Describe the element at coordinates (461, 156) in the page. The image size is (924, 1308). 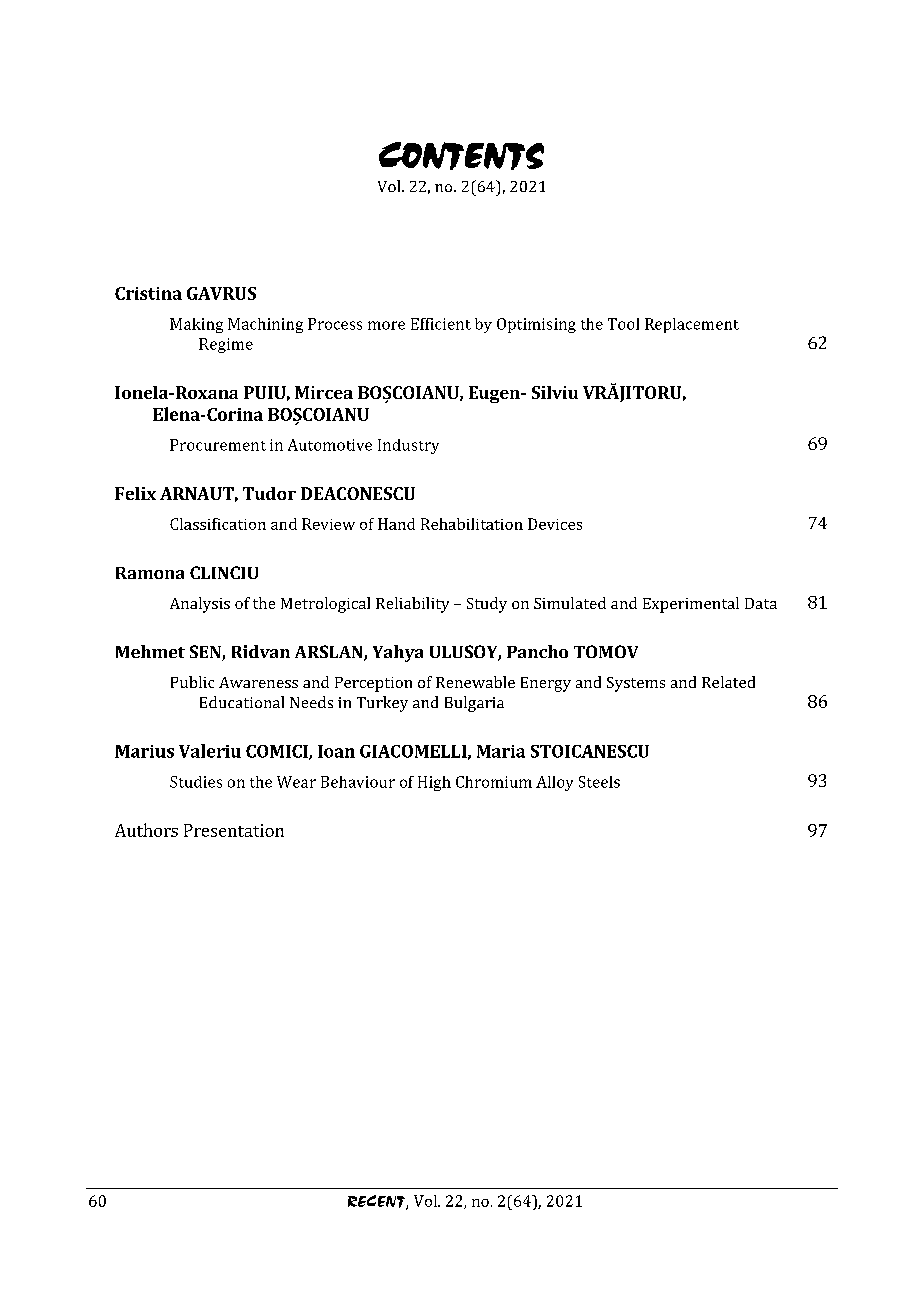
I see `CONTENTS` at that location.
